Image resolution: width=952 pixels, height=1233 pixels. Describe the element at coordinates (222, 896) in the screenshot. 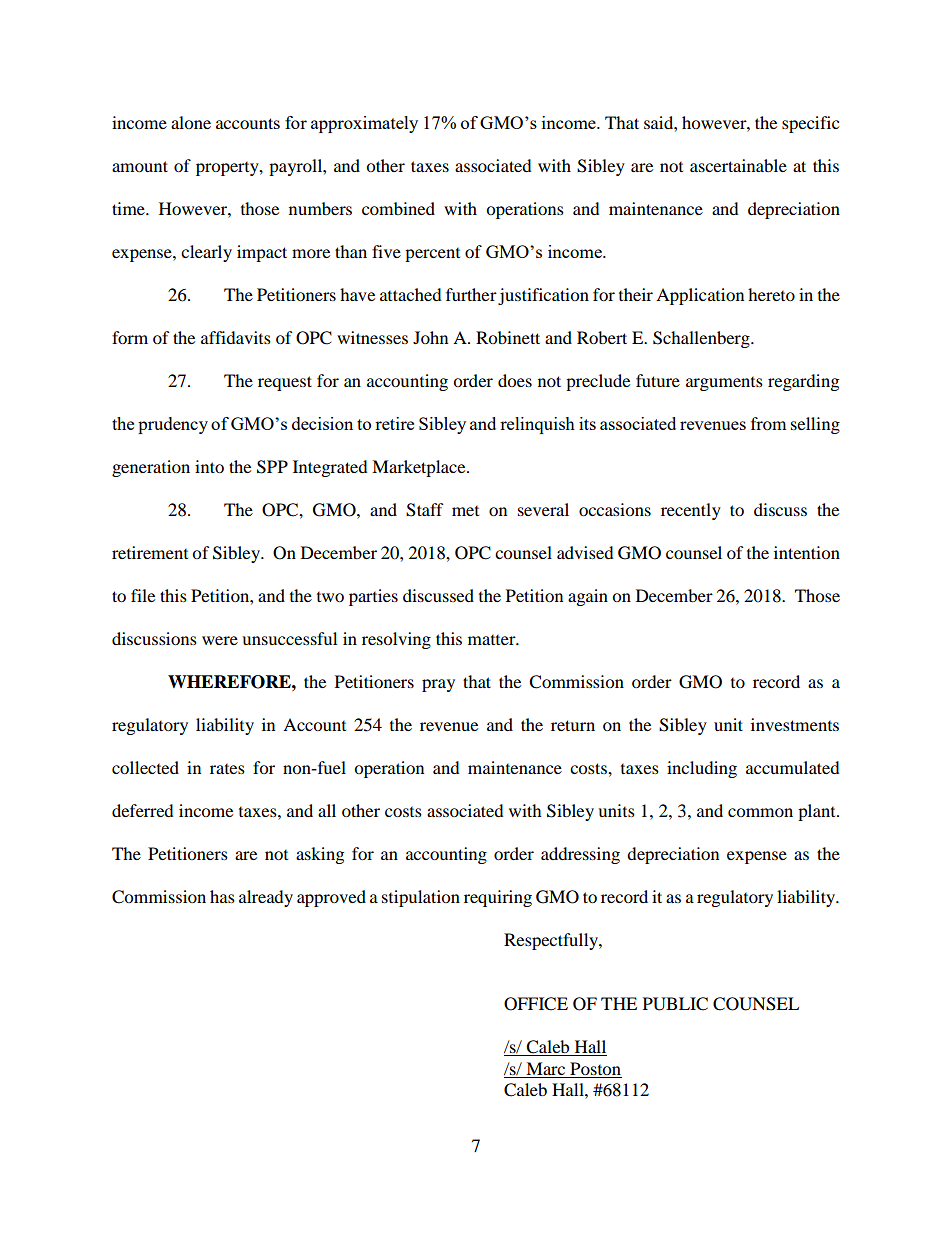

I see `has` at that location.
